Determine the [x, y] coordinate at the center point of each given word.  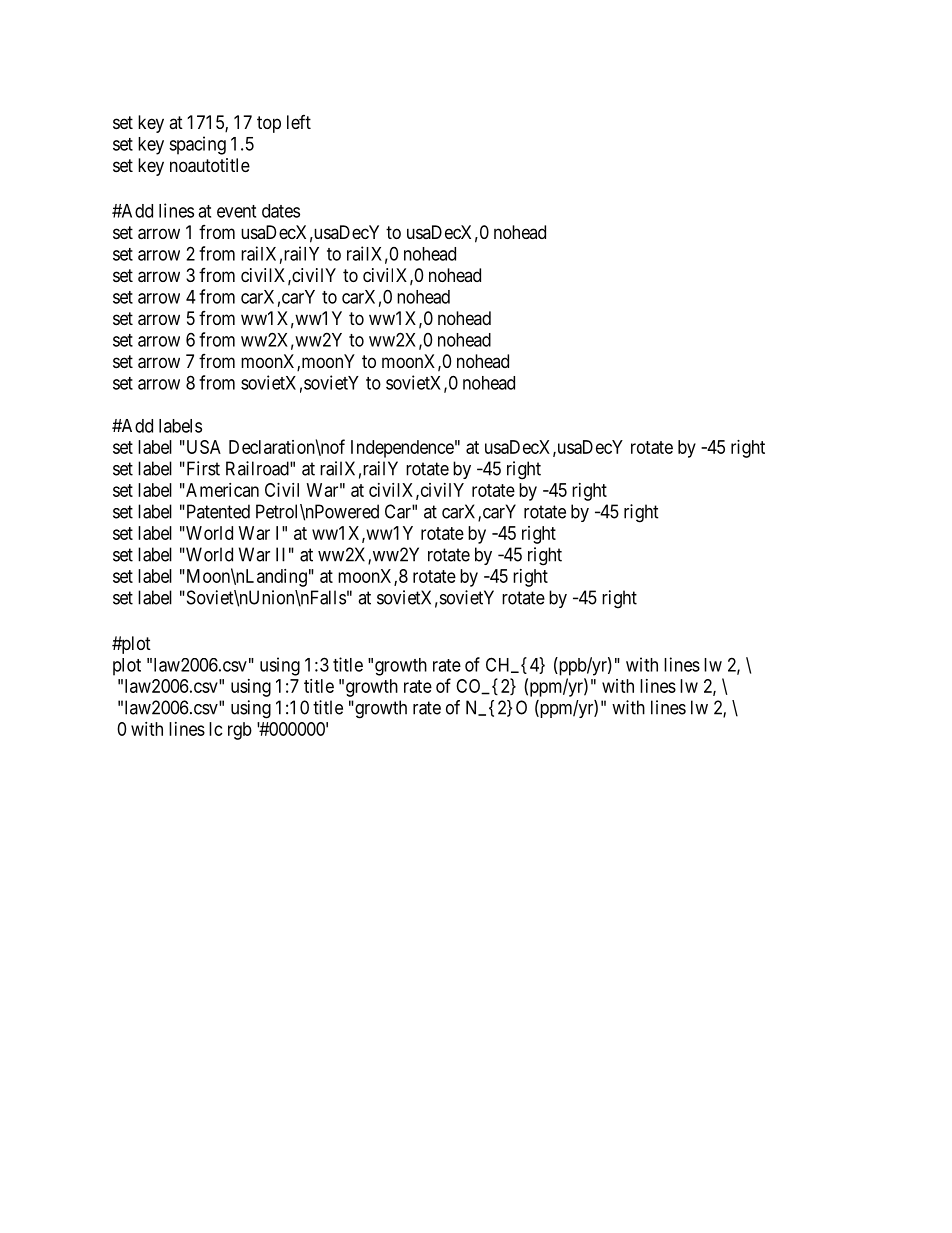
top [269, 124]
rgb [240, 731]
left [299, 122]
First [202, 468]
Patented [217, 511]
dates [281, 211]
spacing [197, 145]
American [221, 490]
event [236, 211]
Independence [402, 449]
